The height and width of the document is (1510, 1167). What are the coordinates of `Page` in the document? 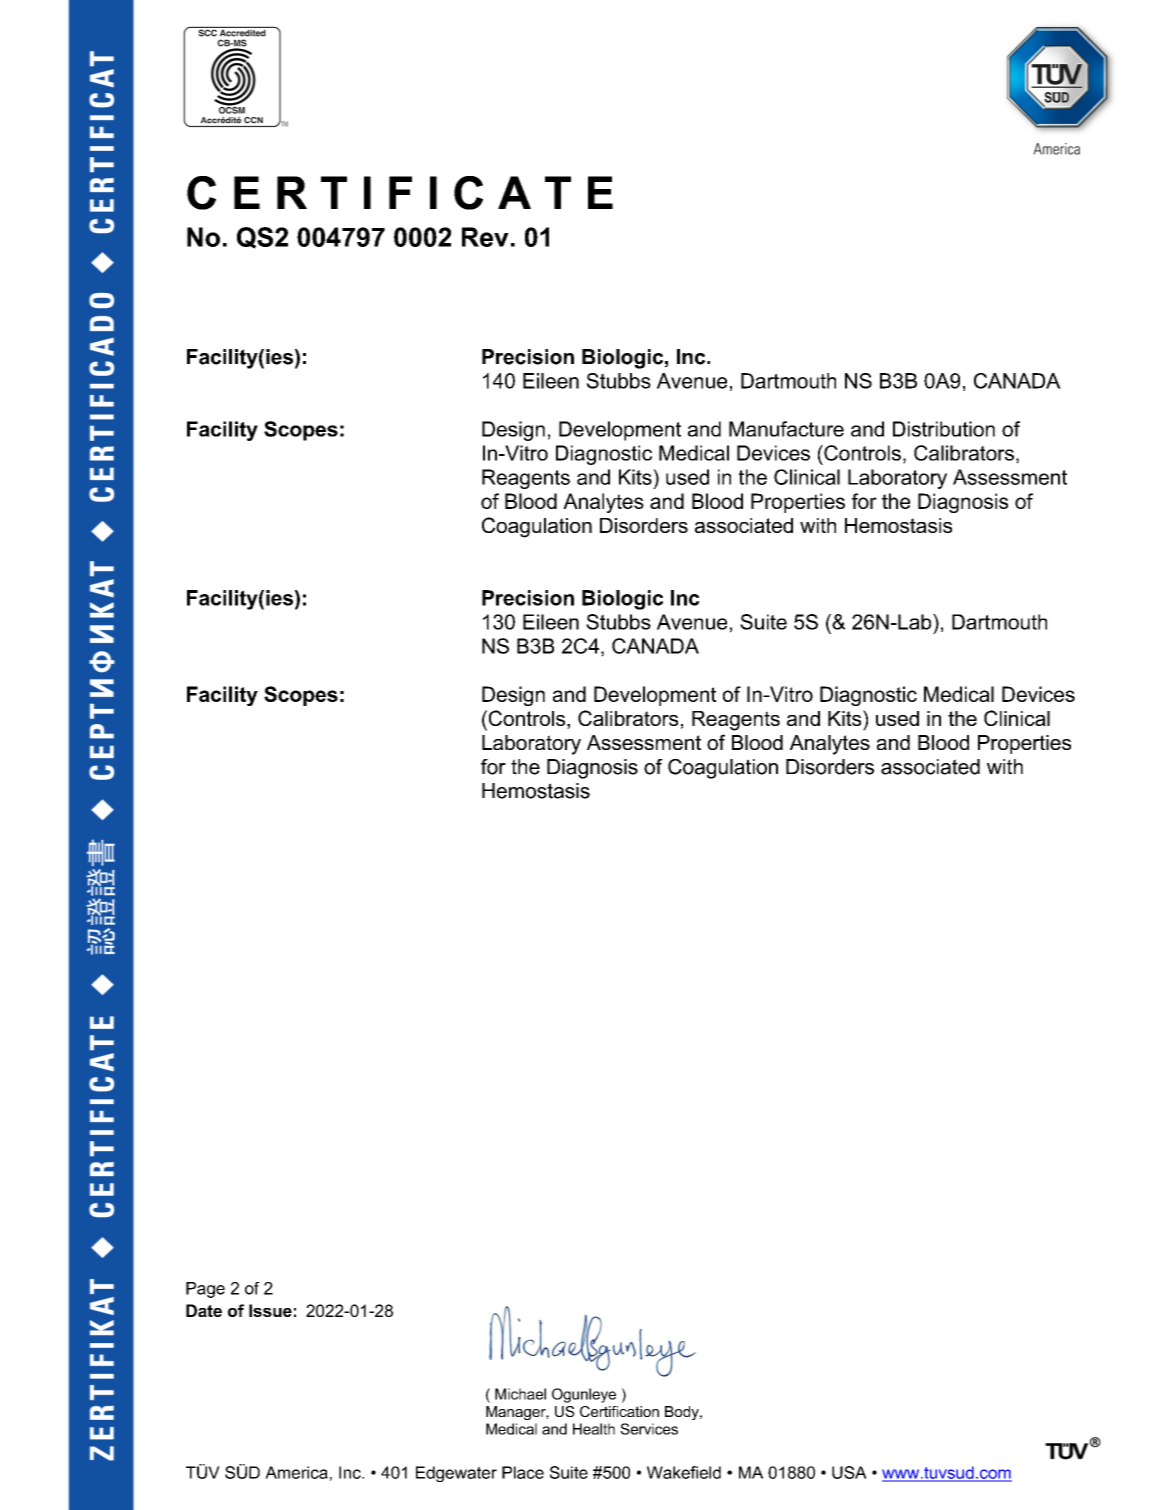 It's located at (205, 1290).
